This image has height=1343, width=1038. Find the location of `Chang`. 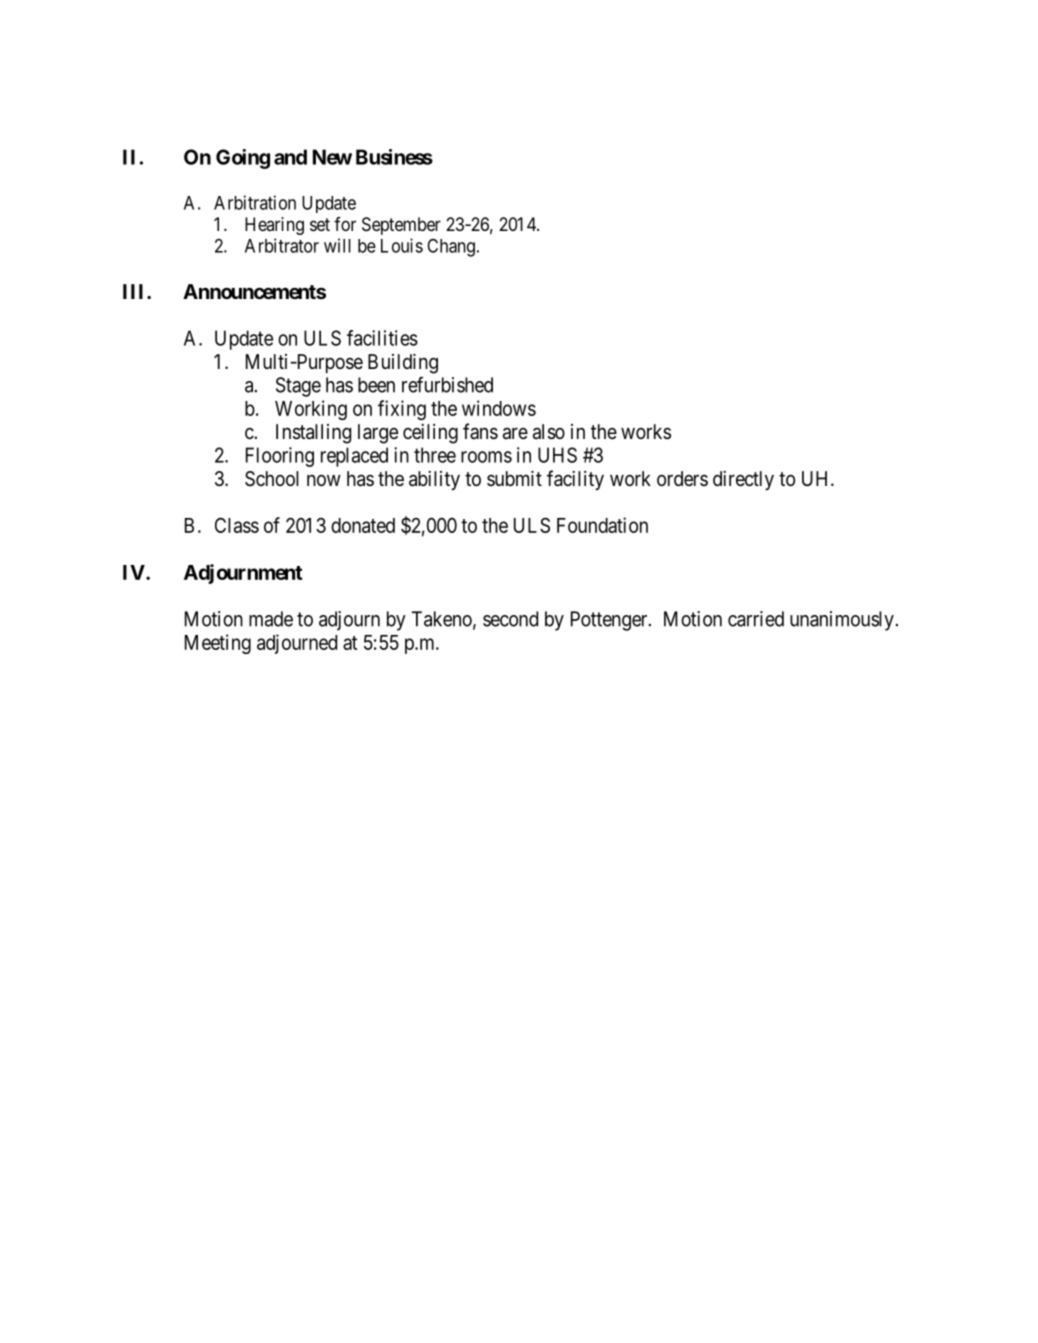

Chang is located at coordinates (451, 248).
